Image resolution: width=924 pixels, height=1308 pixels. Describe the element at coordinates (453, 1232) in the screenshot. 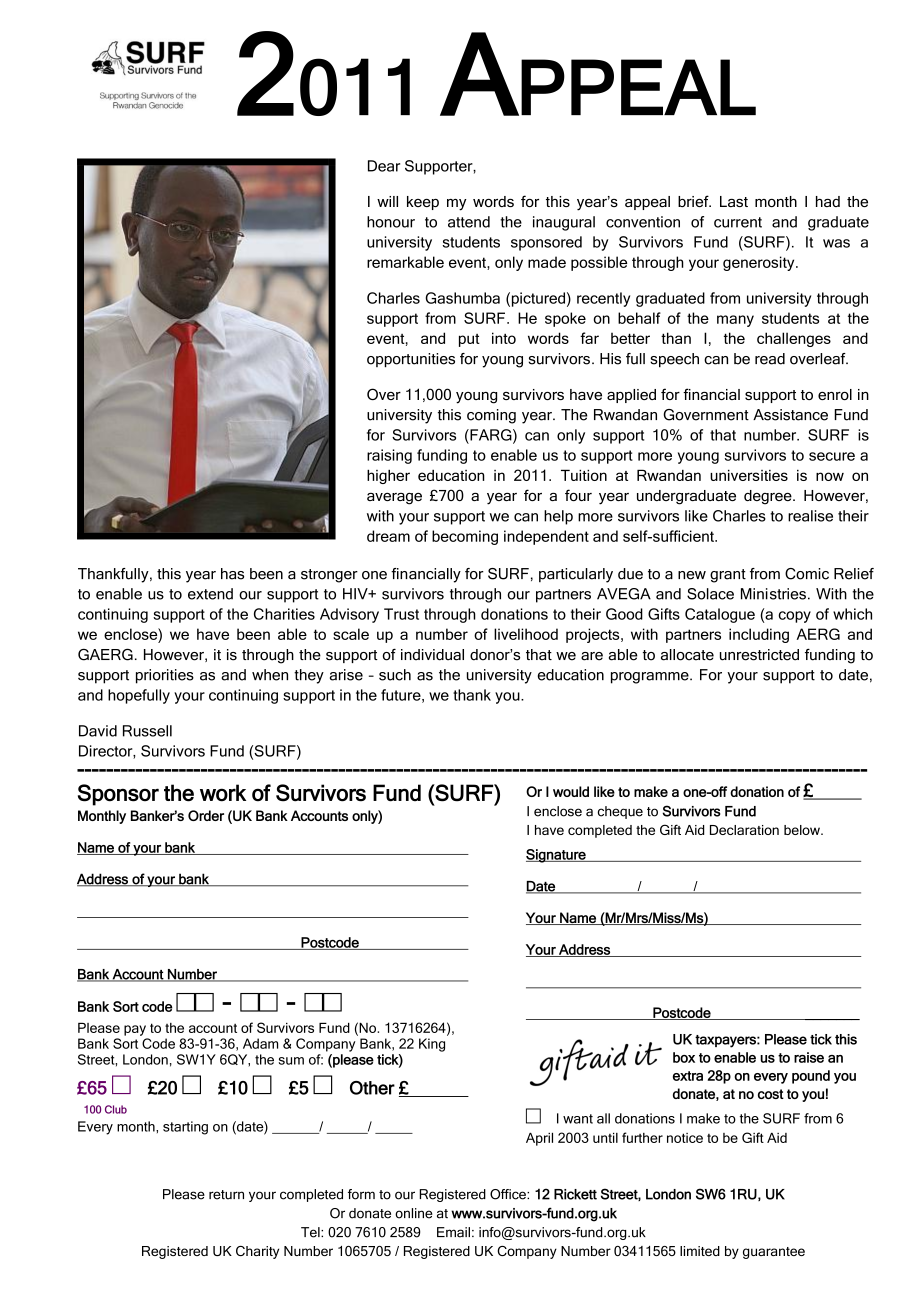

I see `Email` at that location.
